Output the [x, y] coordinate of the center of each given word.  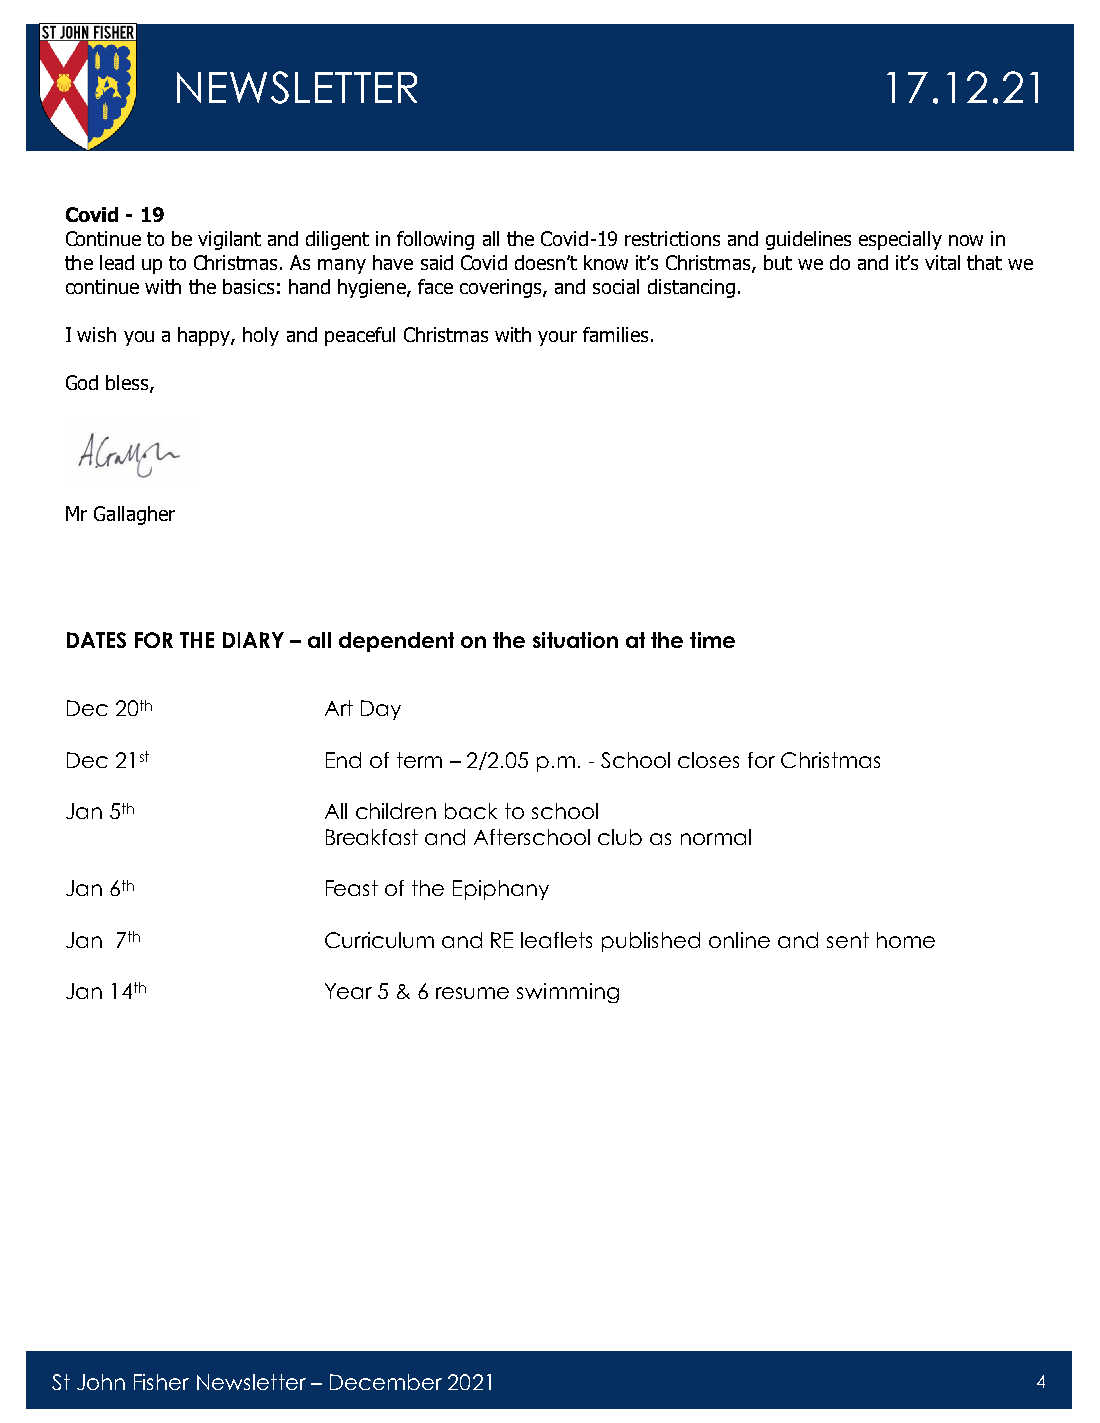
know [606, 262]
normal [716, 837]
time [712, 640]
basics [248, 286]
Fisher [161, 1382]
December [386, 1382]
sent [848, 940]
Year [348, 991]
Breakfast [372, 837]
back [471, 811]
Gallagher [134, 515]
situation [575, 640]
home [906, 940]
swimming [568, 993]
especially [900, 240]
